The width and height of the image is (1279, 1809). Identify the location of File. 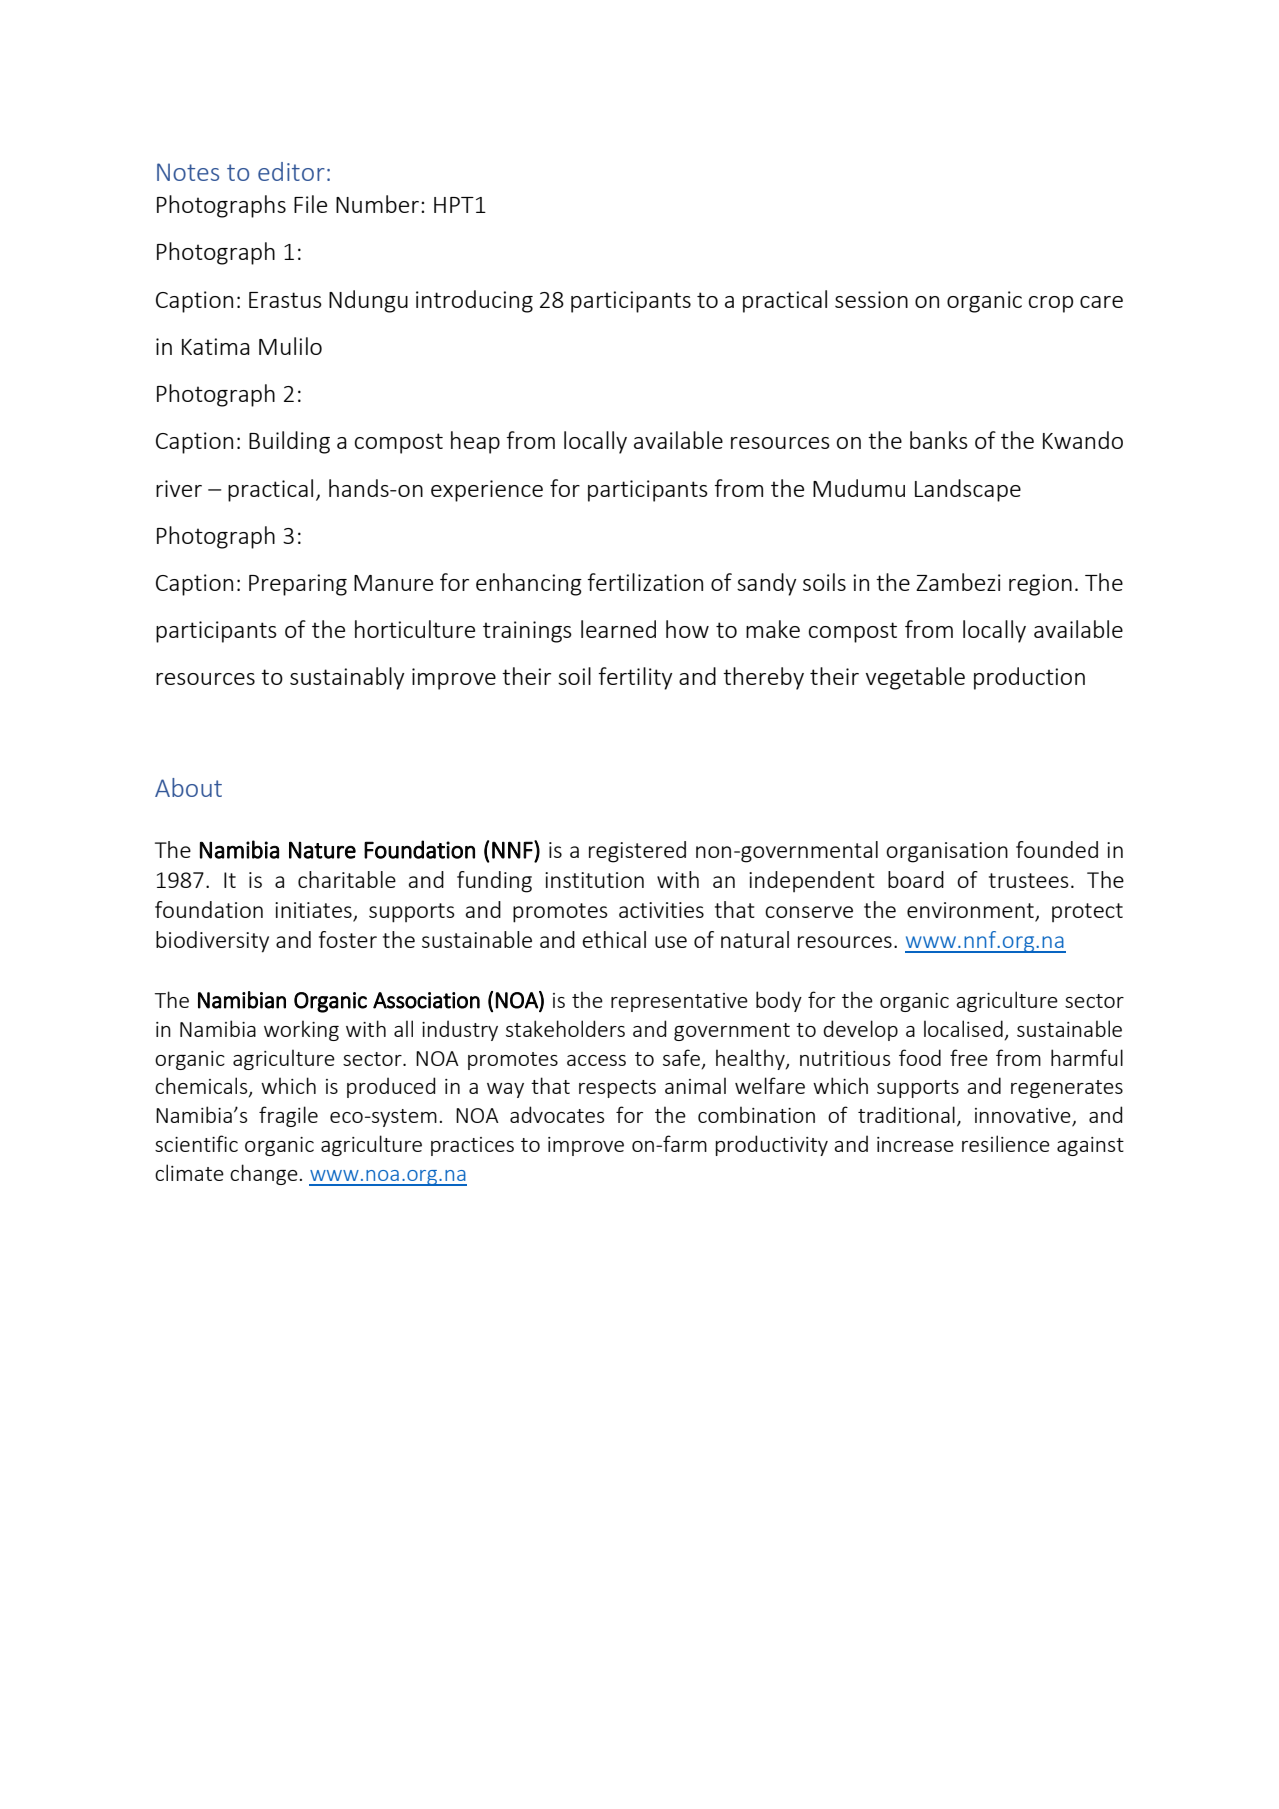
(310, 204).
